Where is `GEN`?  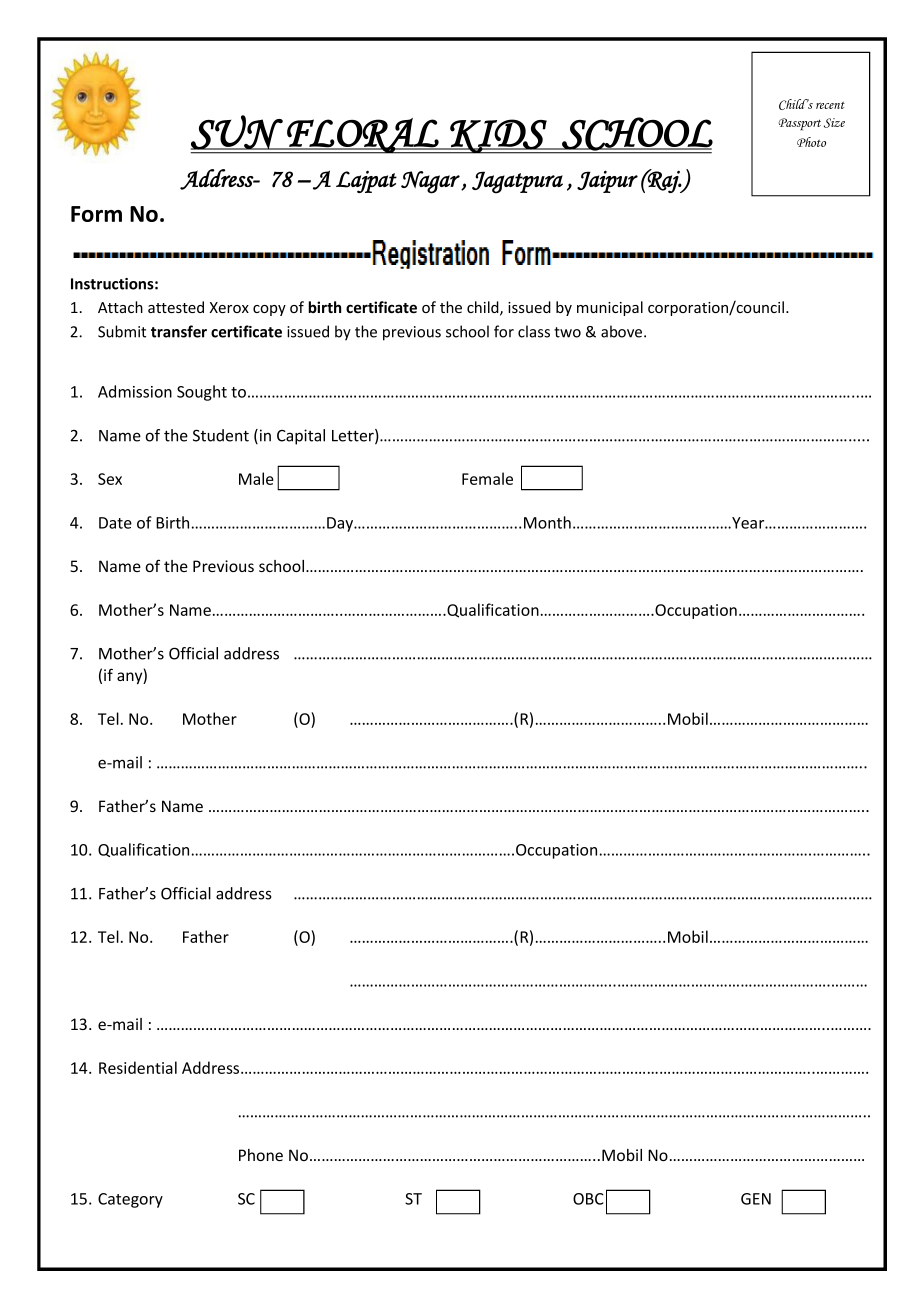
GEN is located at coordinates (756, 1199).
